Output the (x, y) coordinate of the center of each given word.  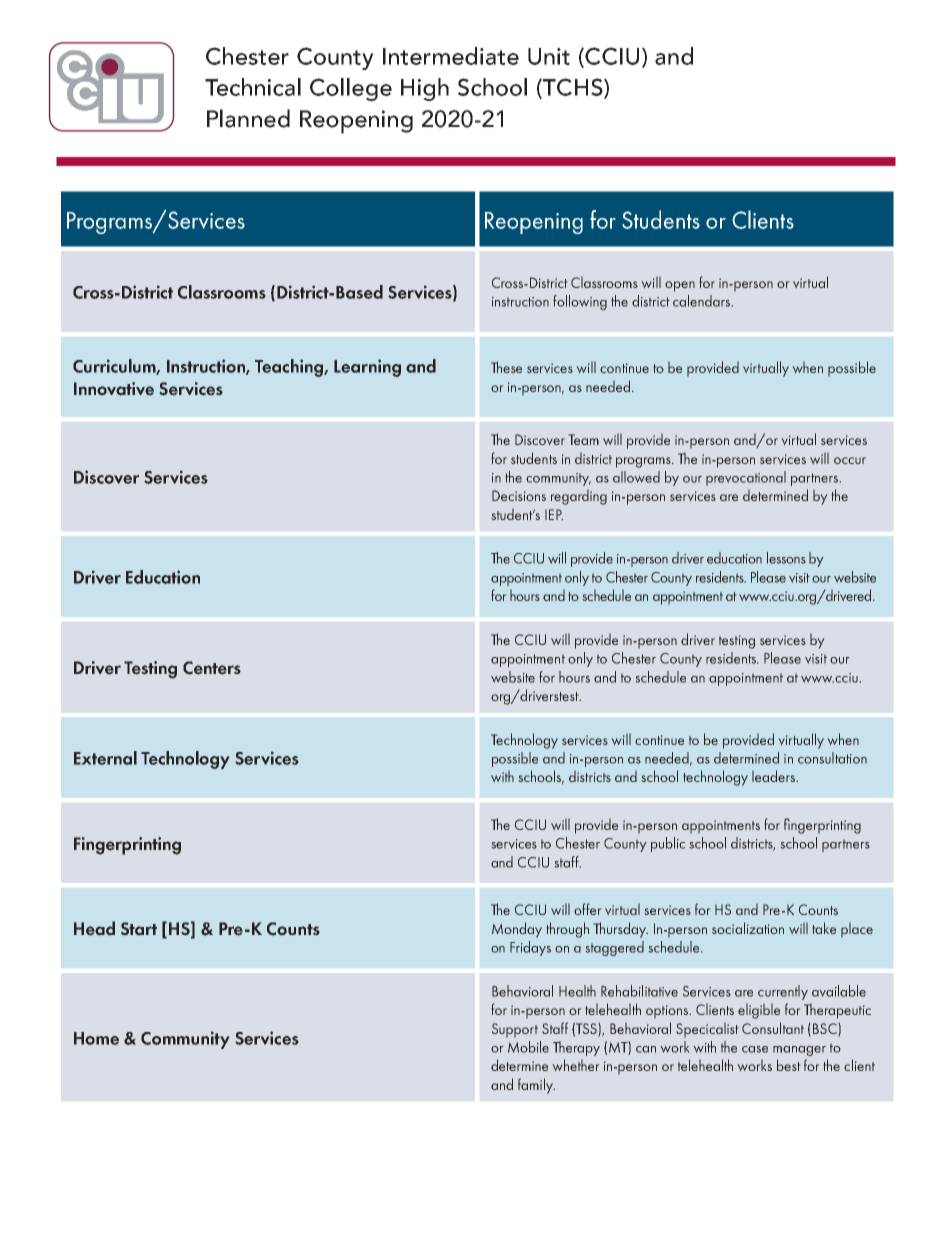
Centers (212, 668)
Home (96, 1038)
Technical (253, 87)
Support (515, 1030)
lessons (786, 558)
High (425, 89)
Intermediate (451, 56)
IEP (554, 514)
